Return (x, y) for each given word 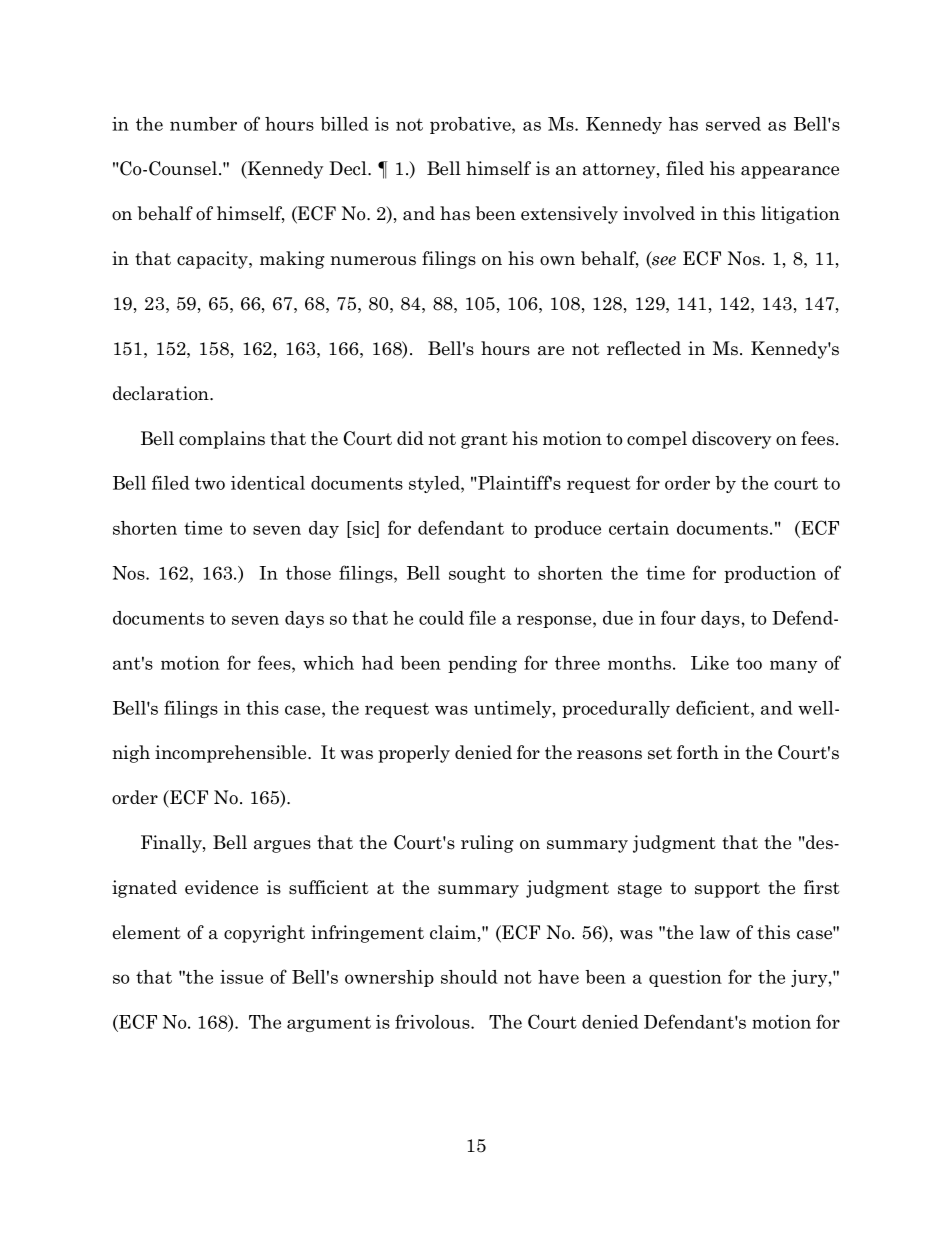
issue (241, 977)
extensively (569, 215)
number (203, 124)
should (469, 977)
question (685, 978)
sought (477, 574)
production (770, 574)
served (733, 124)
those (308, 573)
